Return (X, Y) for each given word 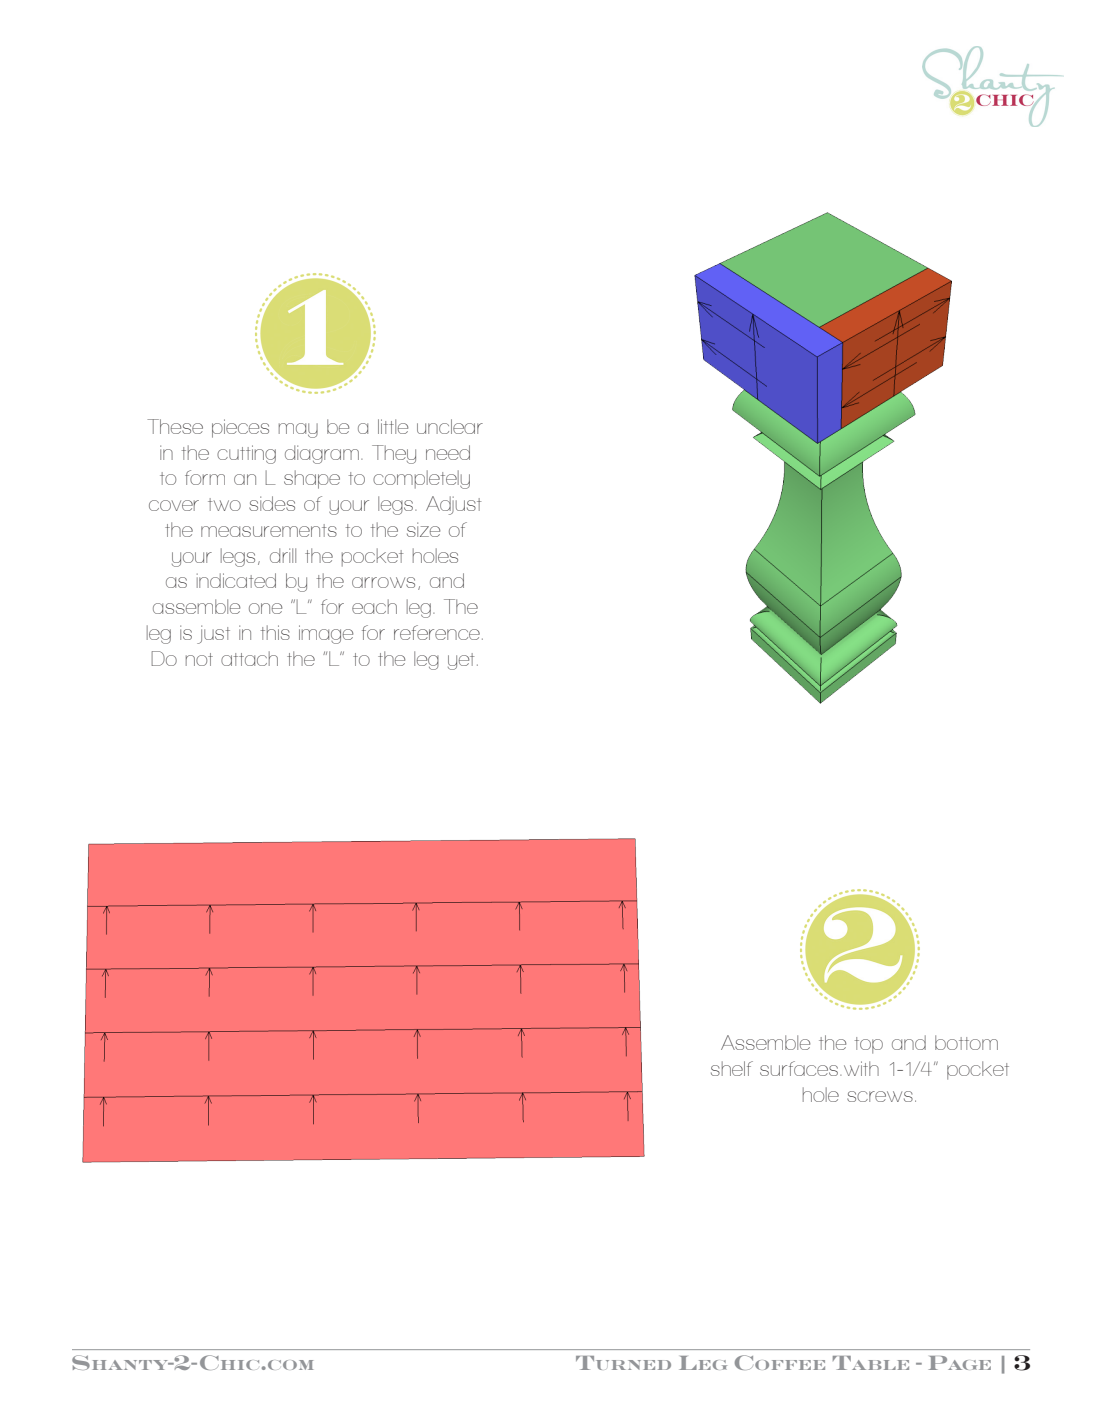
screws (880, 1096)
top (869, 1045)
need (448, 452)
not (199, 659)
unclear (450, 426)
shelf (732, 1068)
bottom (966, 1042)
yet (461, 661)
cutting (246, 454)
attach (249, 658)
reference (437, 632)
